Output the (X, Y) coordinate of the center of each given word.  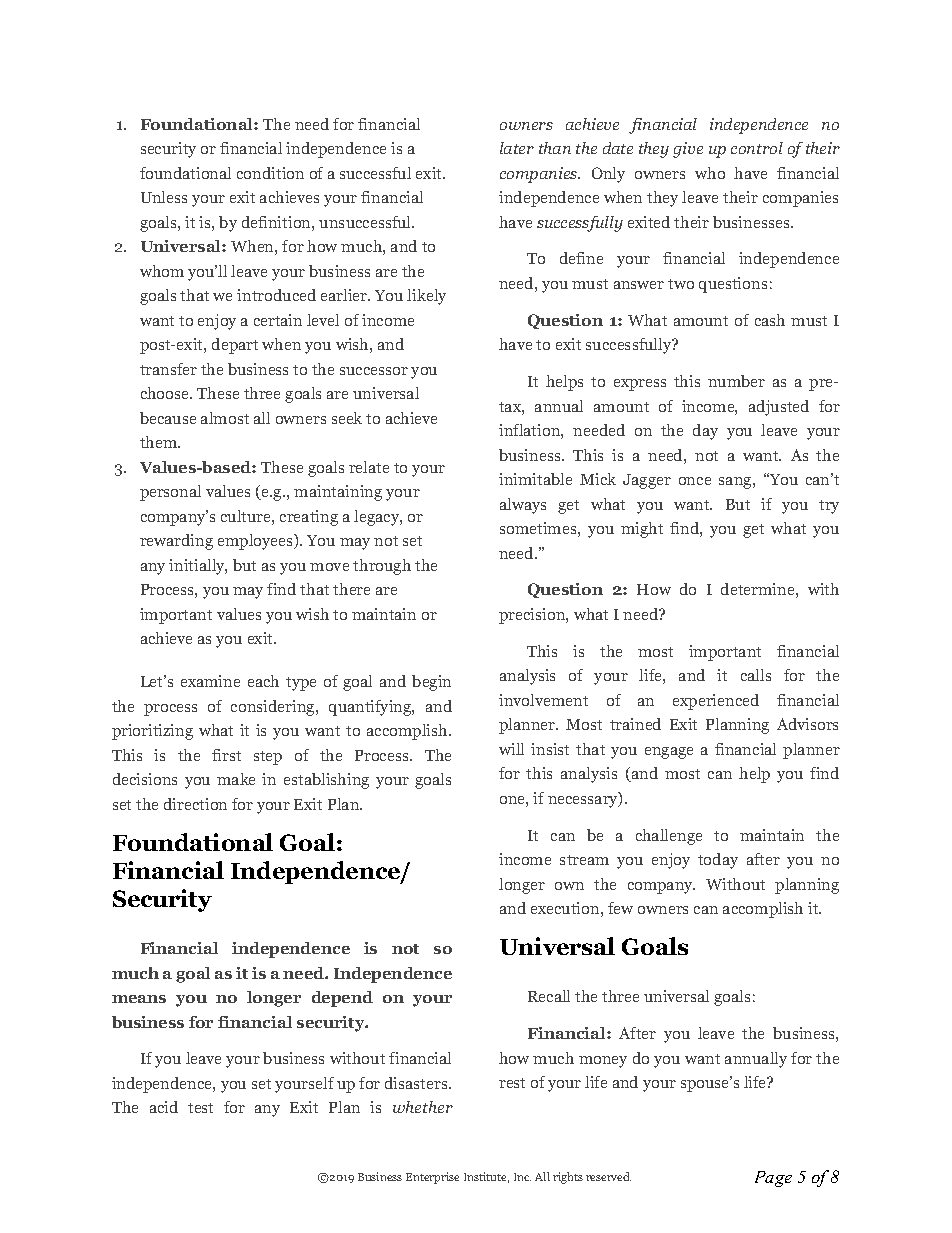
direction (195, 804)
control (757, 148)
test (200, 1108)
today (718, 861)
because (168, 418)
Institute (486, 1177)
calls (756, 675)
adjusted (779, 408)
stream (584, 860)
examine (210, 681)
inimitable (535, 479)
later (517, 148)
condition (270, 173)
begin (431, 683)
